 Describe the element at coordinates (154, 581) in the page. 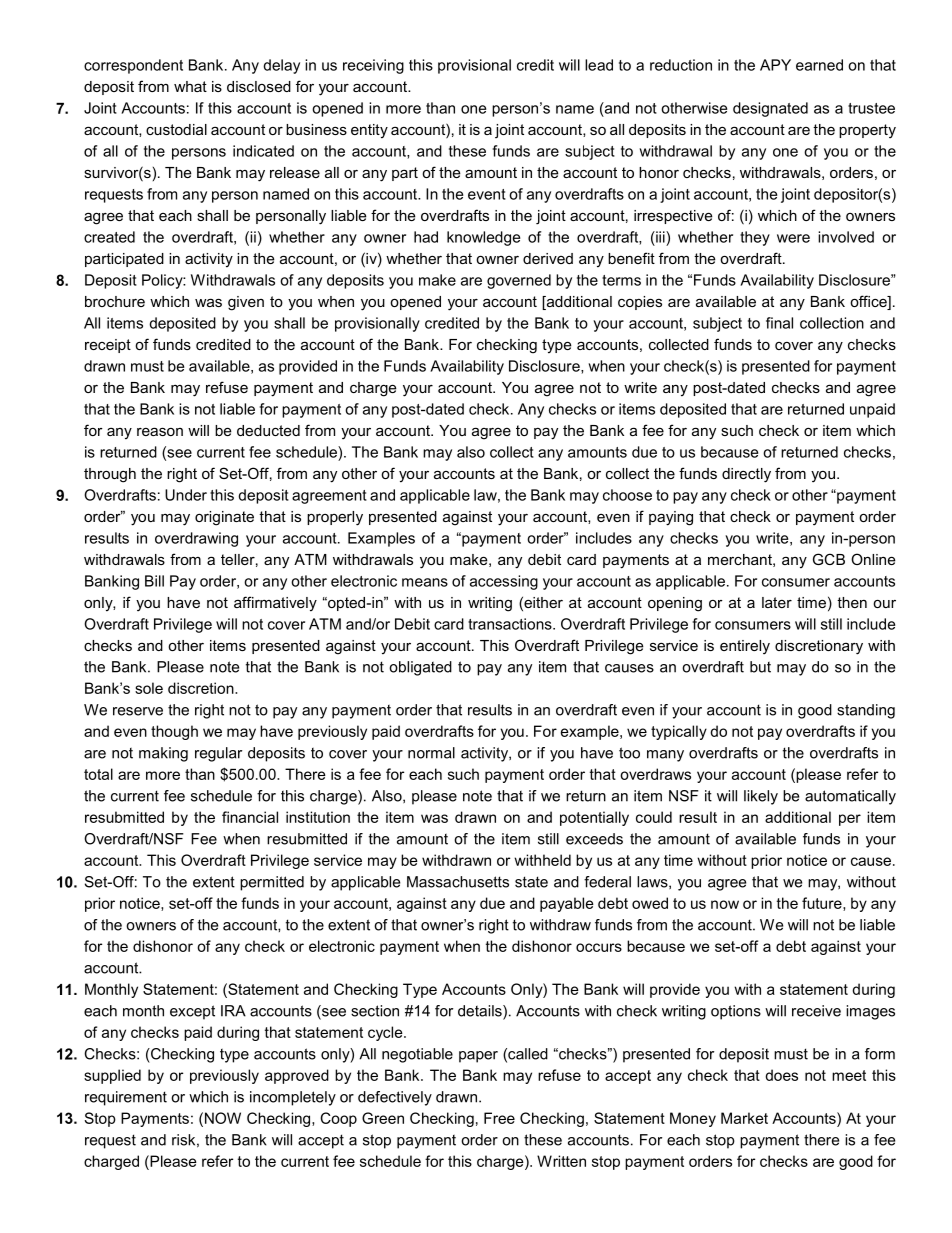

I see `Bill` at that location.
